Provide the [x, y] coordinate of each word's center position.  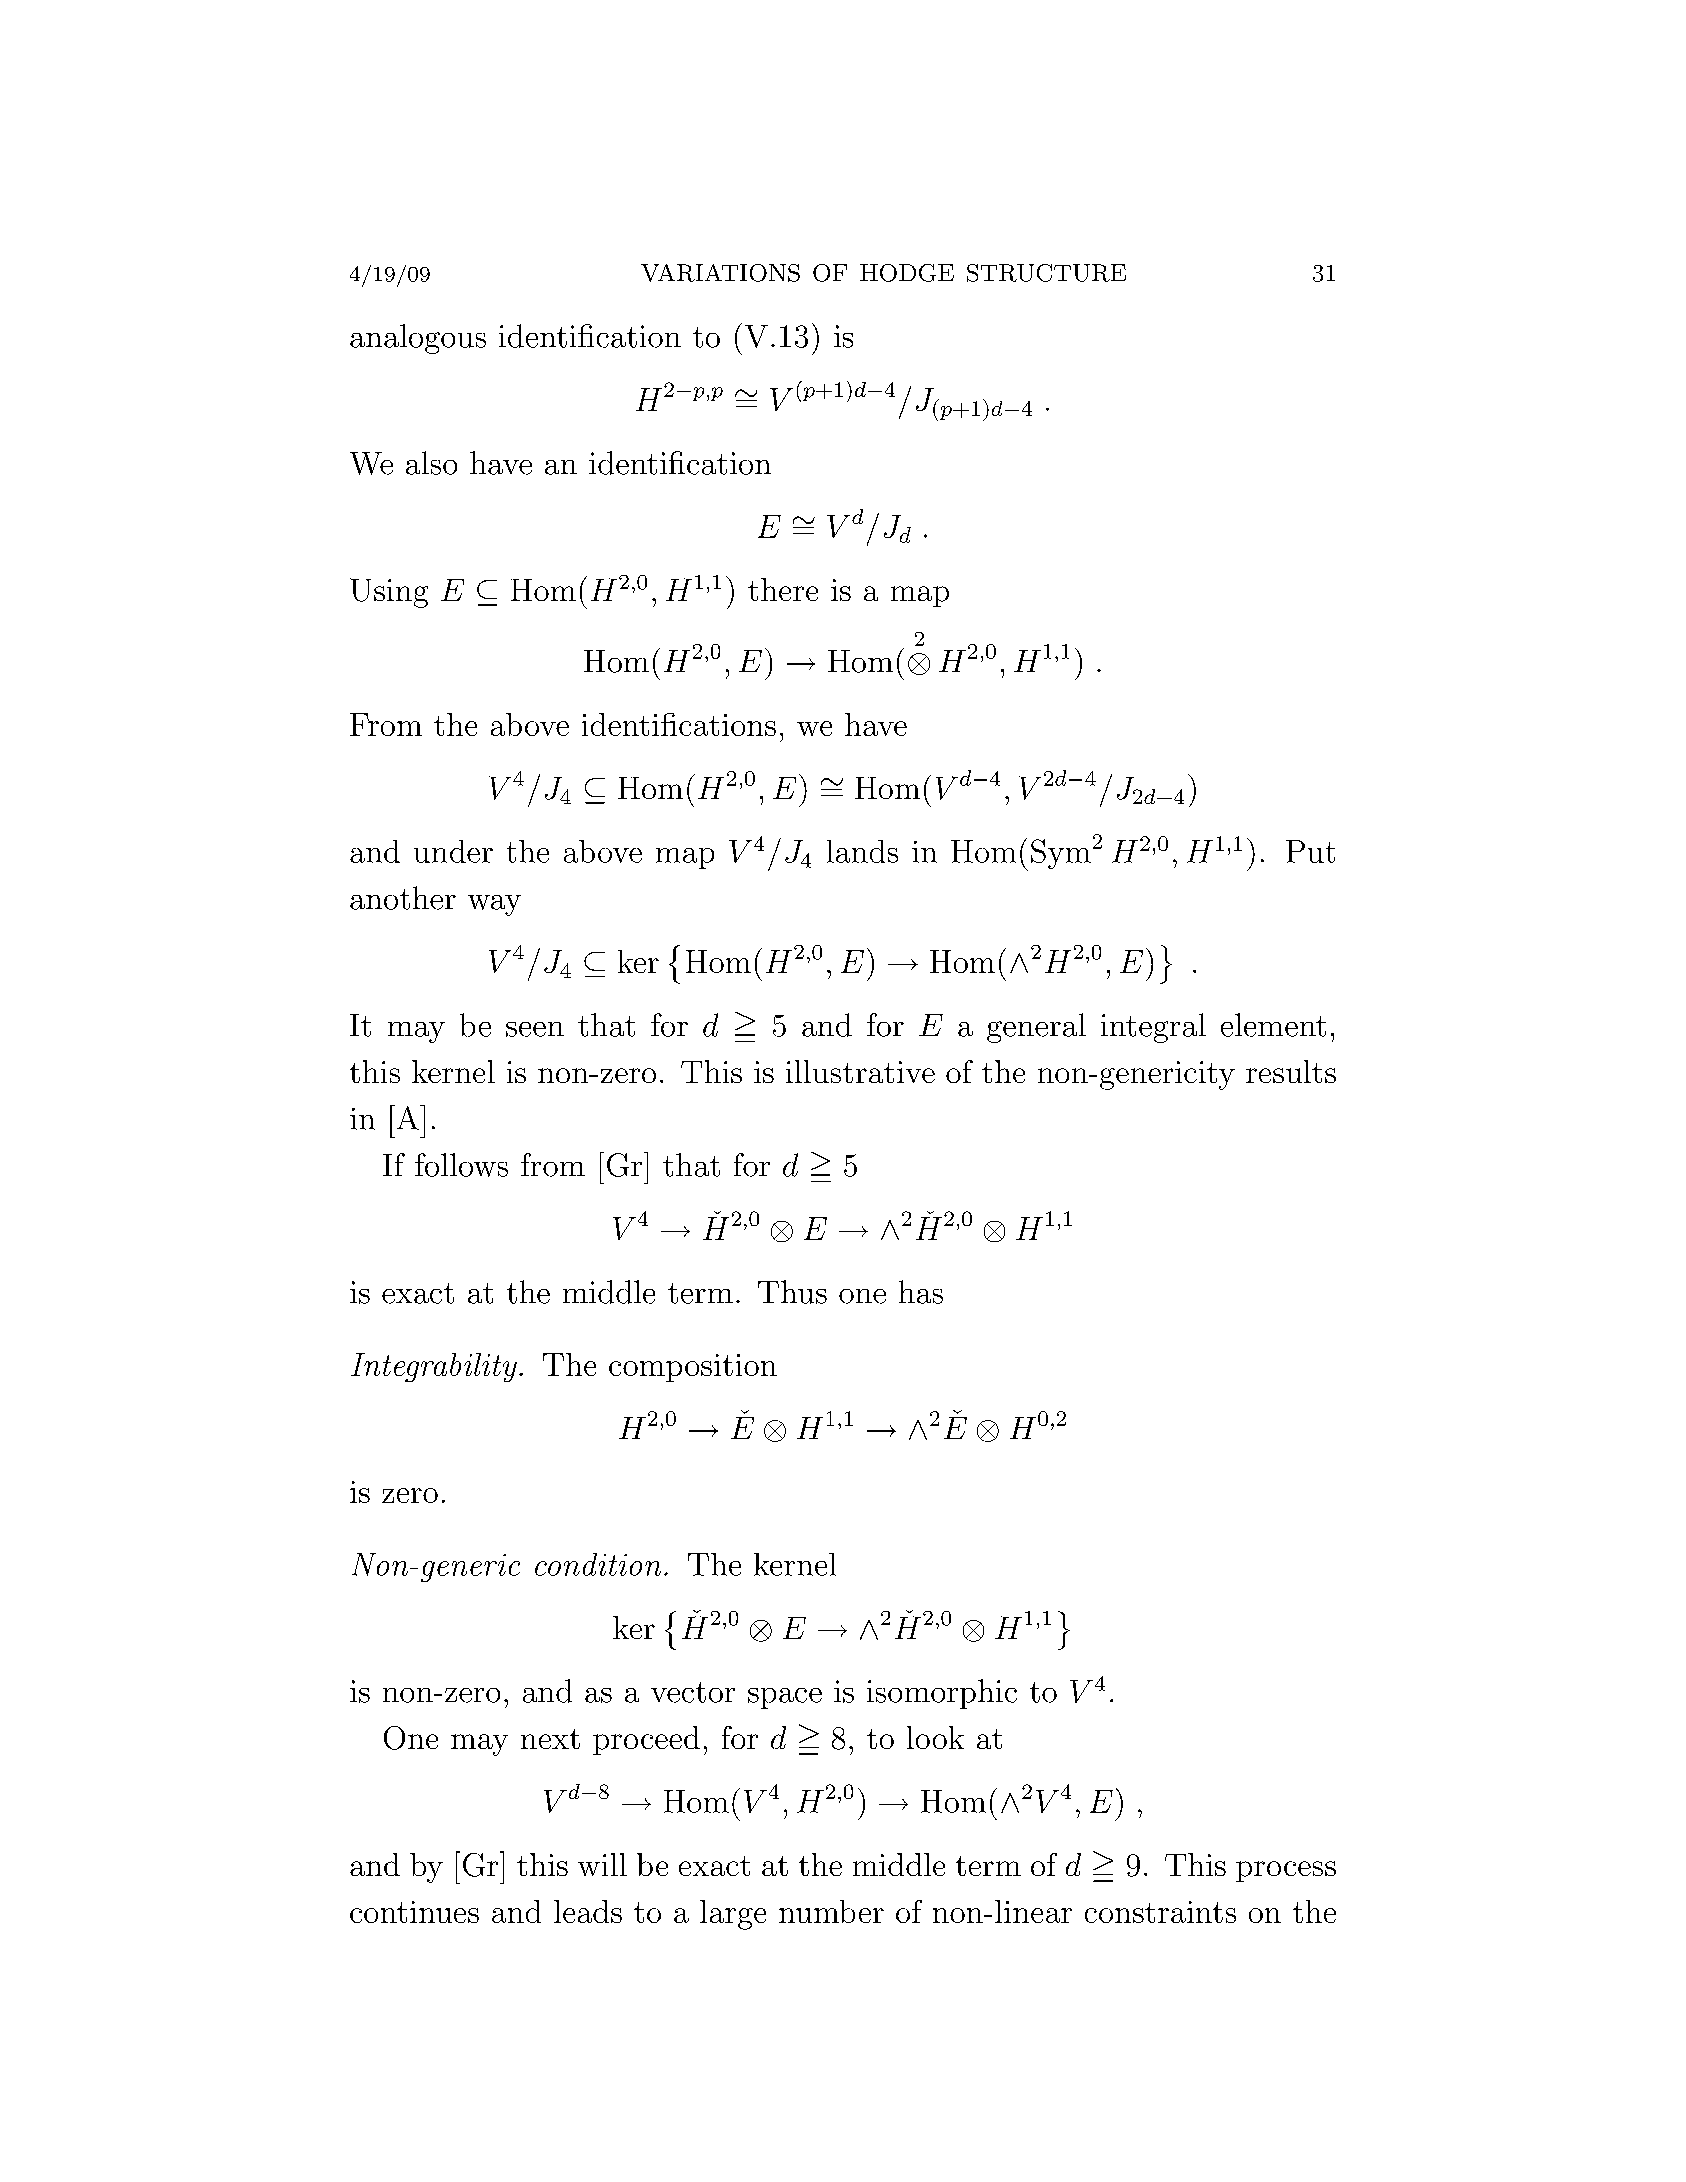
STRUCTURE [1046, 273]
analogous [418, 339]
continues [414, 1912]
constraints [1160, 1912]
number [831, 1911]
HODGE [907, 273]
